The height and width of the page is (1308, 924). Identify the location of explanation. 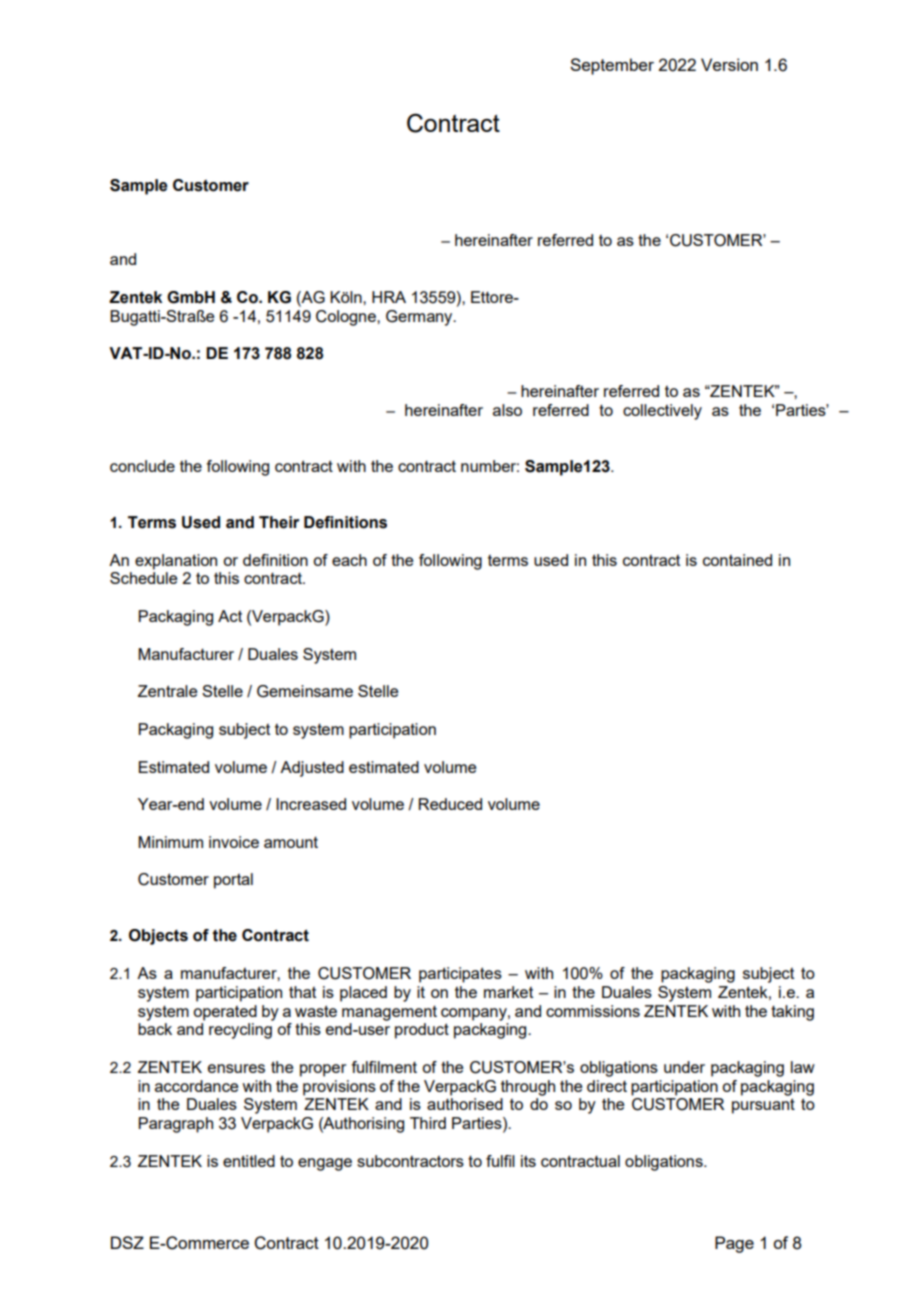
(176, 562).
